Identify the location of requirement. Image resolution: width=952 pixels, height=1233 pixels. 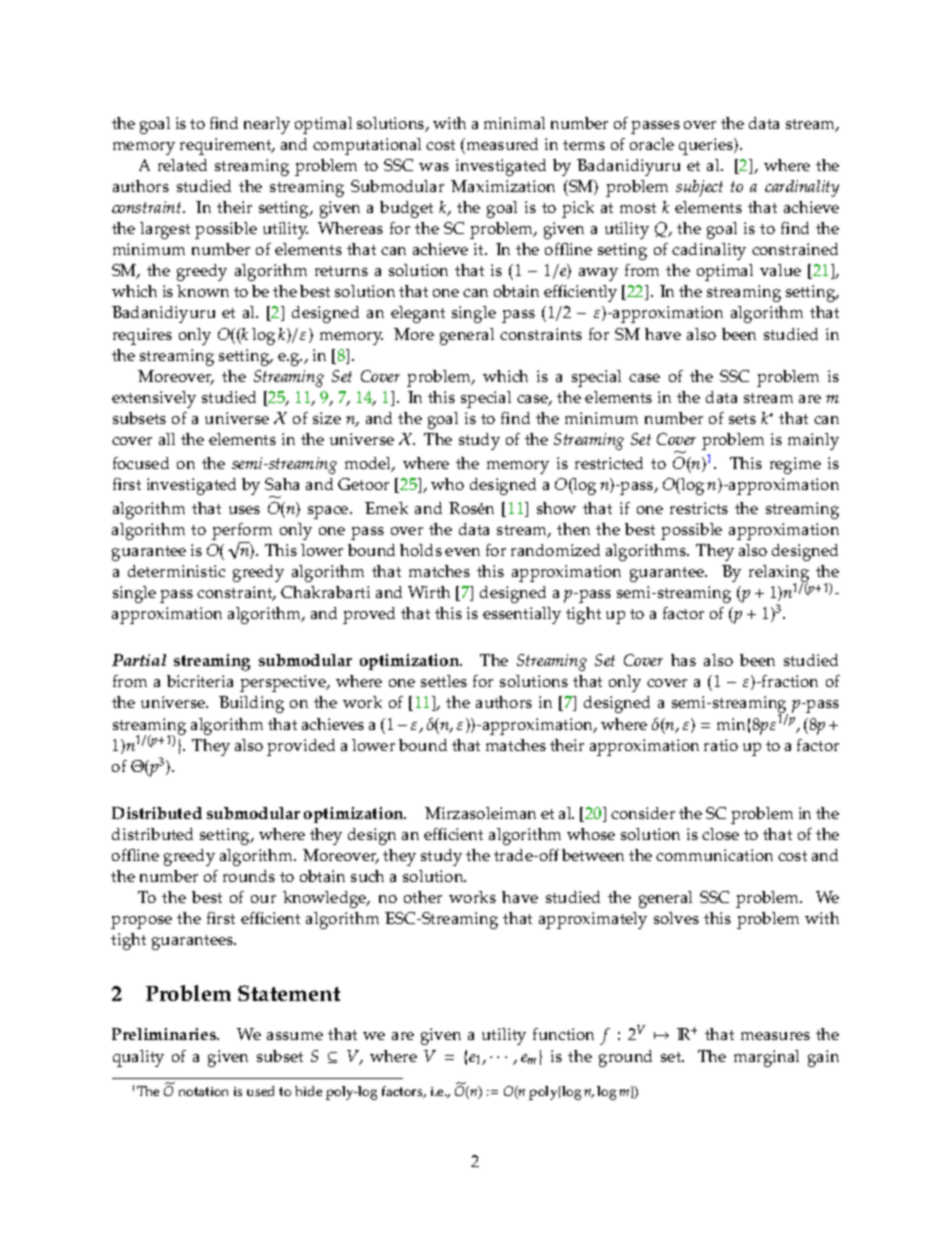
(227, 146).
